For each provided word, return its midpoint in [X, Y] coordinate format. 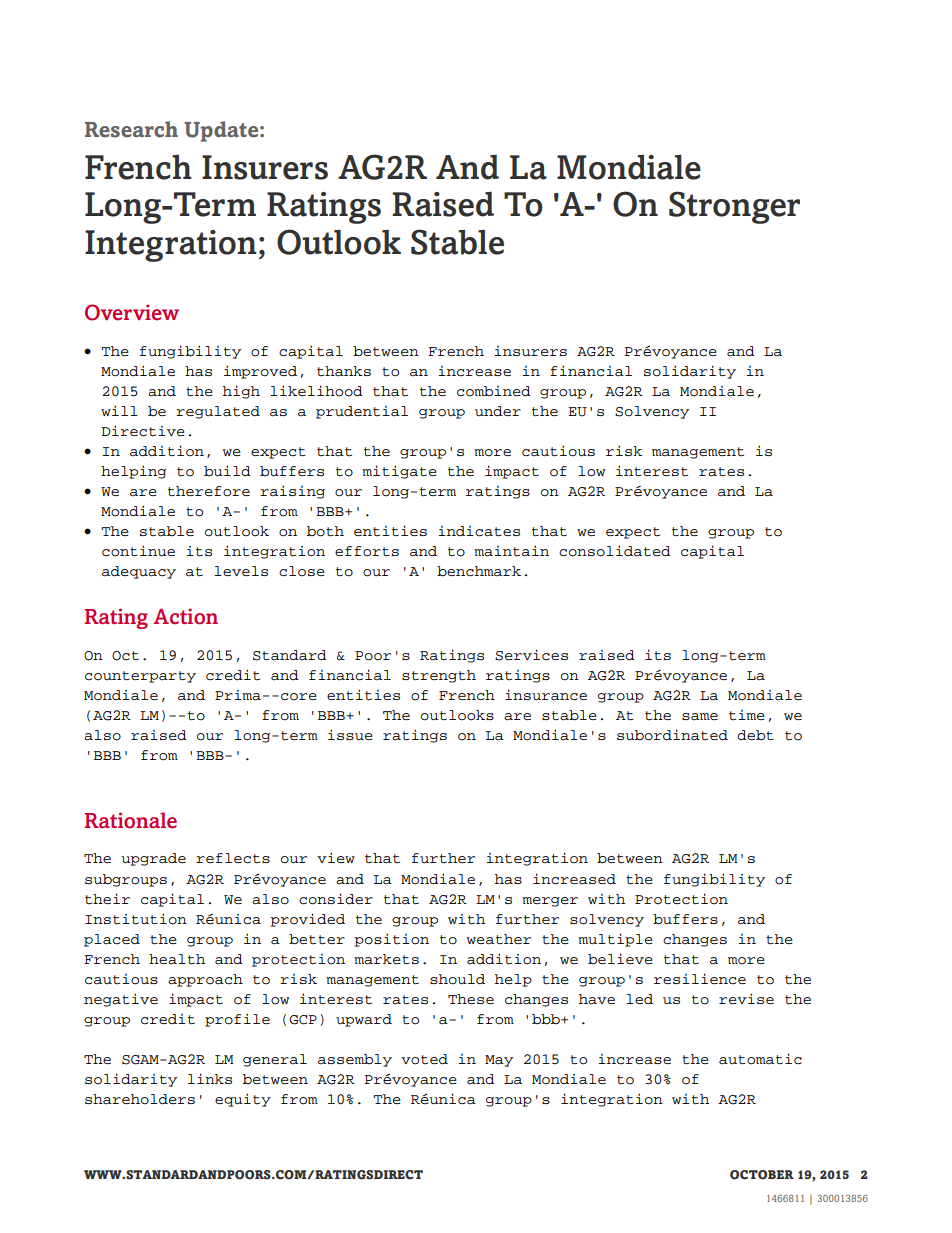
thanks [344, 371]
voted [424, 1059]
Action [186, 616]
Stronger [734, 207]
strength [439, 676]
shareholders [140, 1099]
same [700, 717]
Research [131, 129]
